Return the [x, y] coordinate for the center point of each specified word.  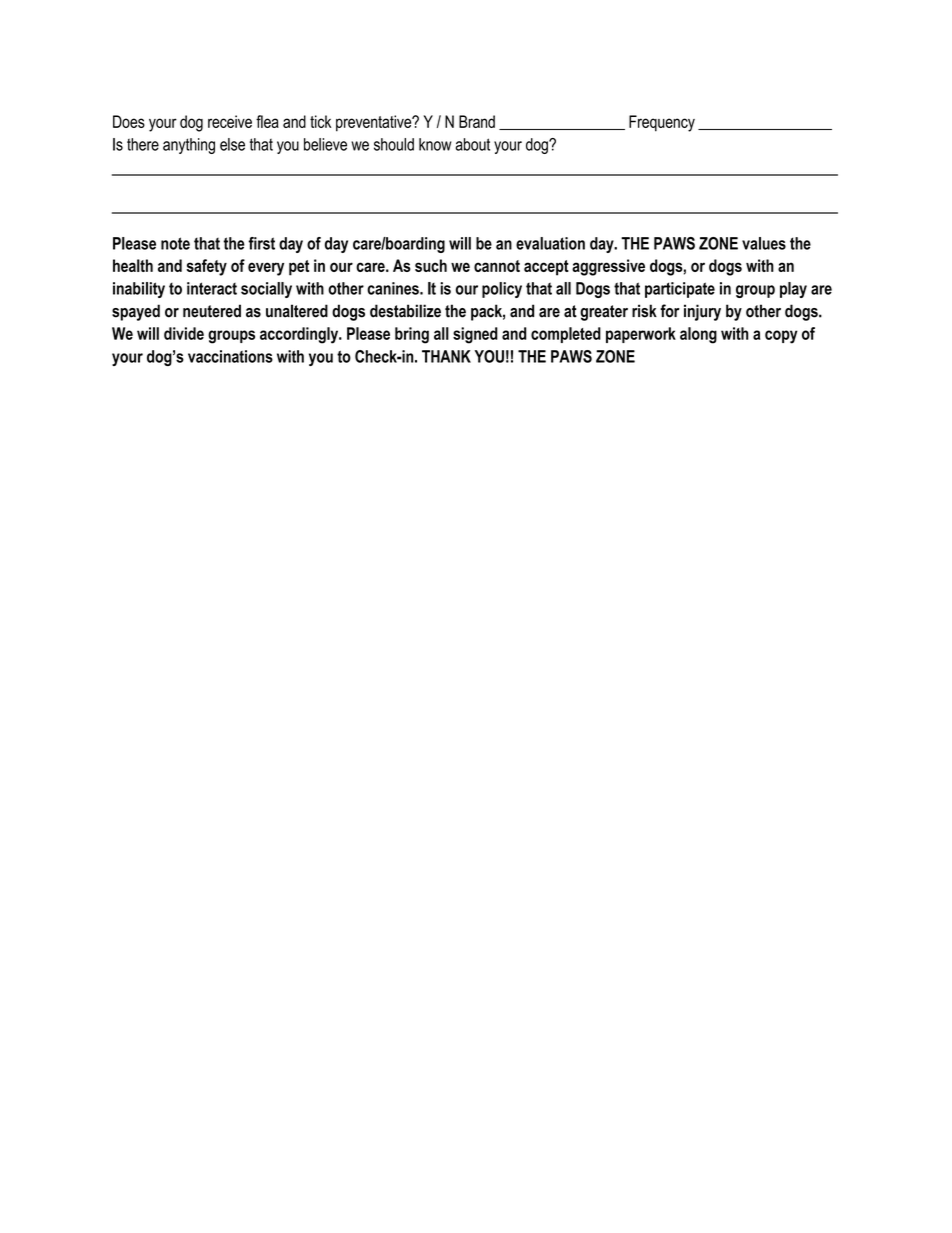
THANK [446, 356]
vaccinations [230, 356]
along [698, 335]
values [764, 243]
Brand [477, 121]
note [175, 243]
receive [230, 121]
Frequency [662, 123]
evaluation [550, 243]
